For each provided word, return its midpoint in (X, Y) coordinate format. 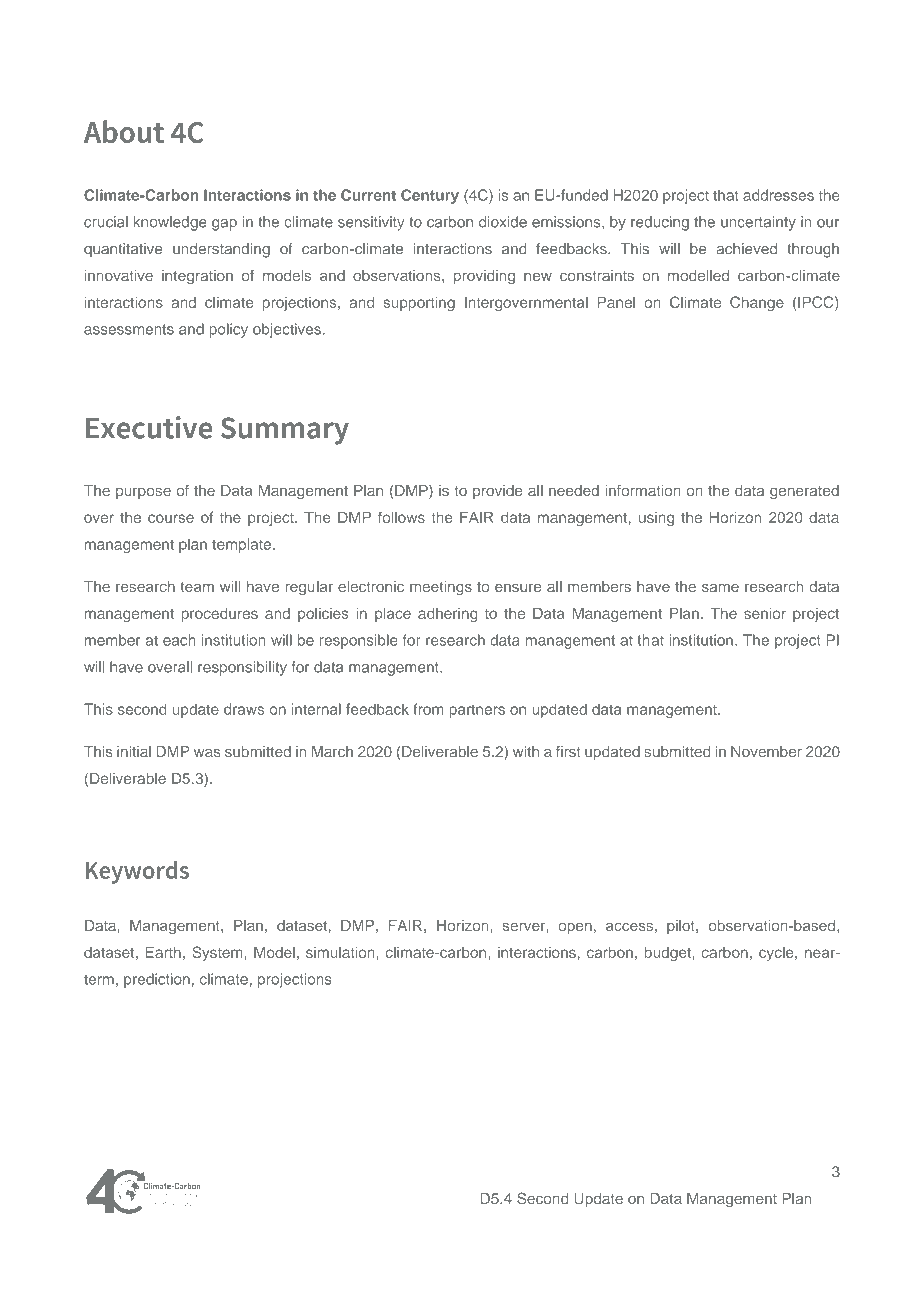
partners (477, 711)
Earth (163, 952)
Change (757, 303)
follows (401, 517)
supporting (419, 304)
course (171, 518)
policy (228, 330)
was (207, 752)
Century (430, 196)
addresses (778, 195)
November (766, 751)
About (124, 131)
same (720, 587)
